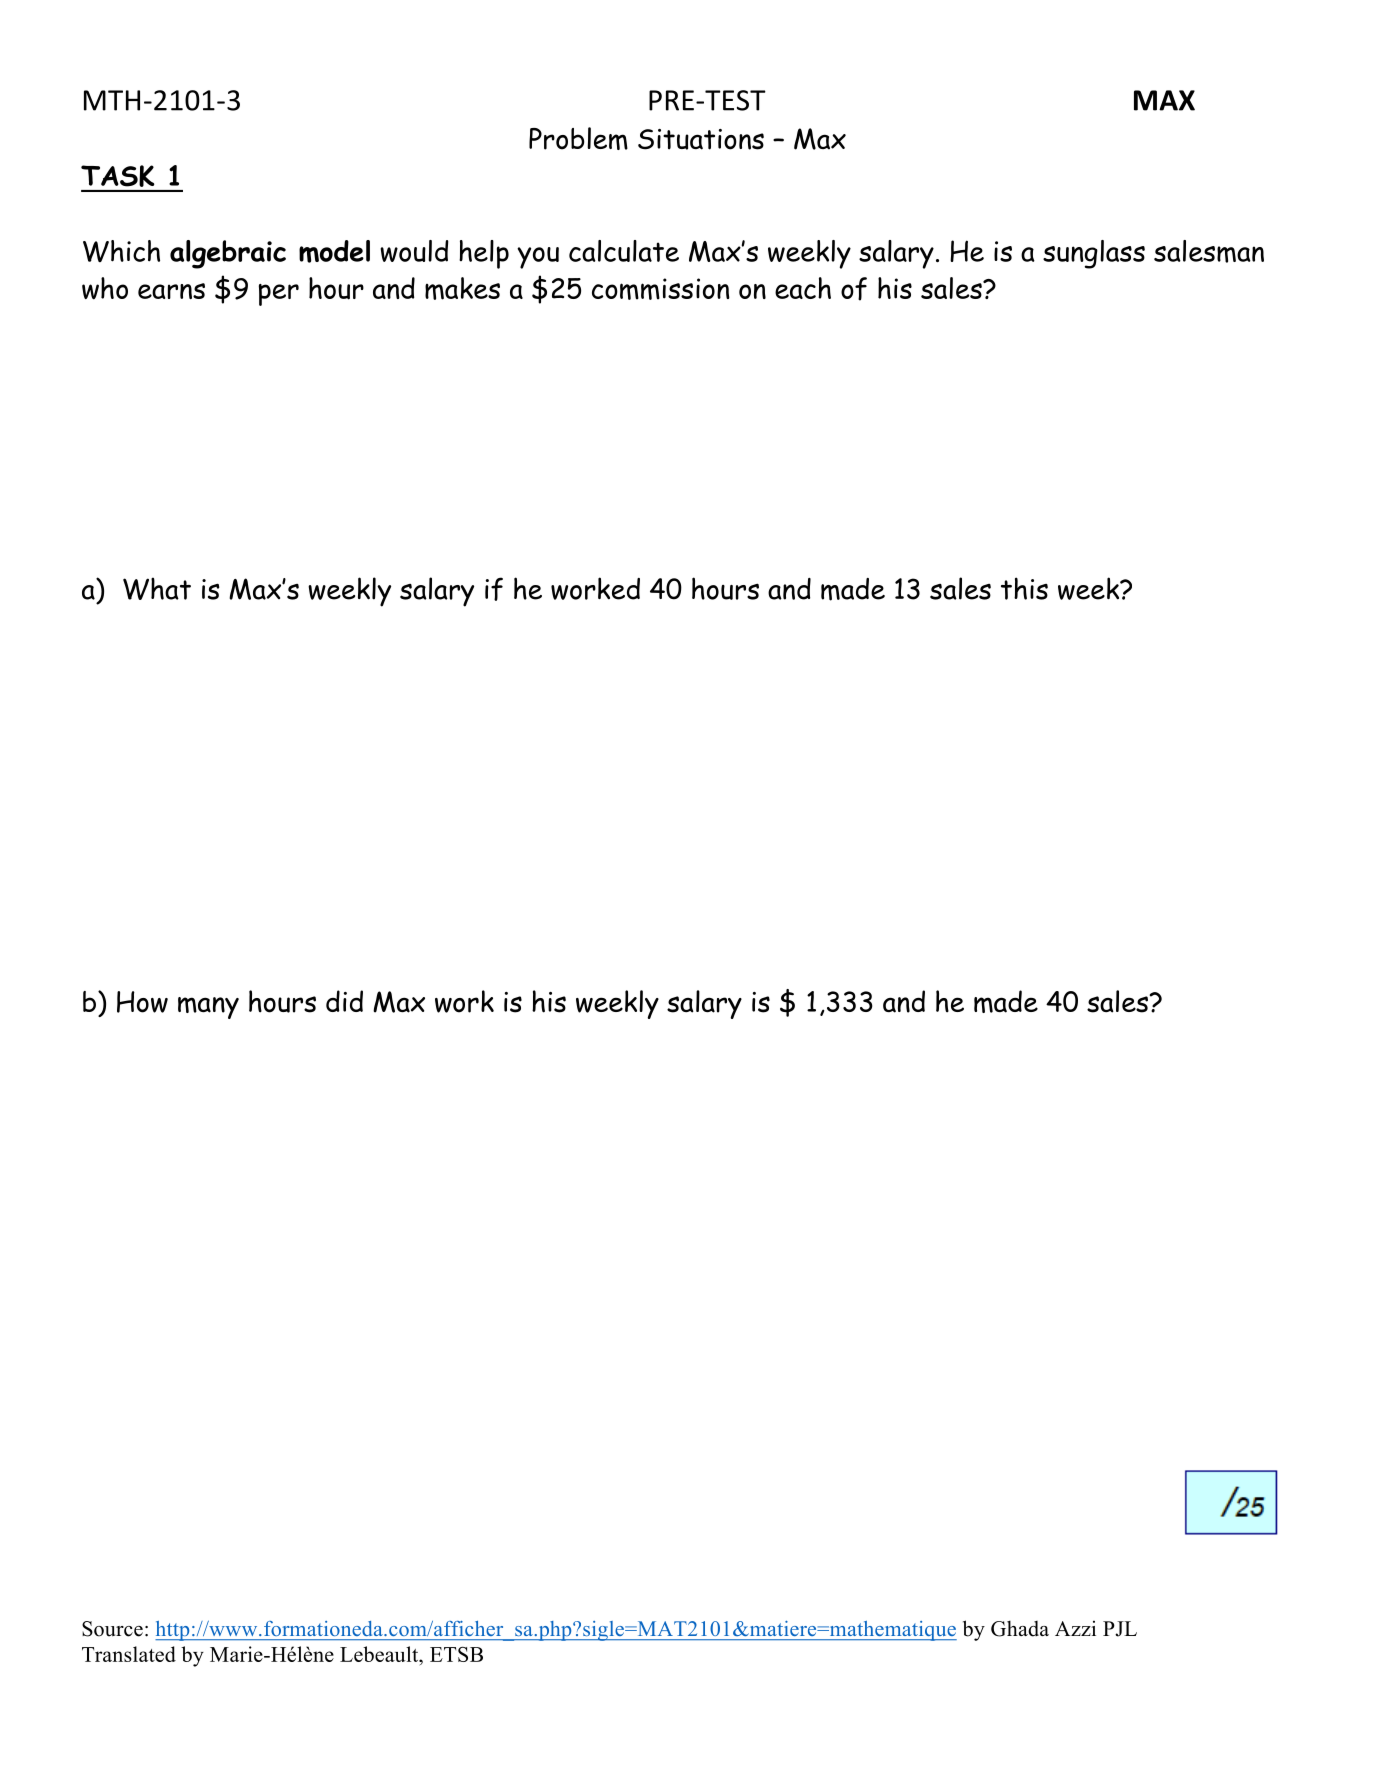 The height and width of the screenshot is (1778, 1374). Describe the element at coordinates (803, 288) in the screenshot. I see `each` at that location.
